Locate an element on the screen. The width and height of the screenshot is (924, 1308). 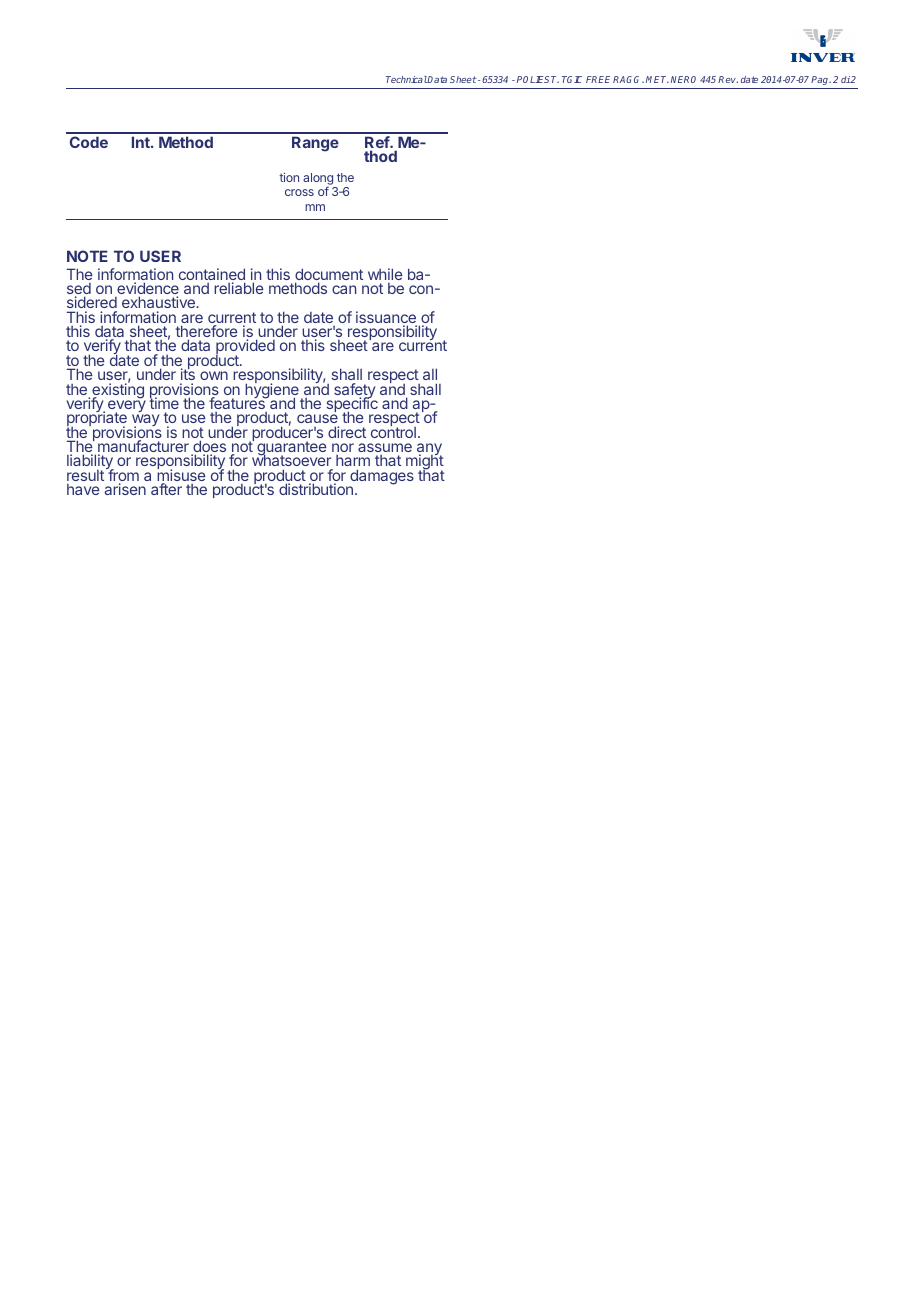
NOTE is located at coordinates (87, 256).
